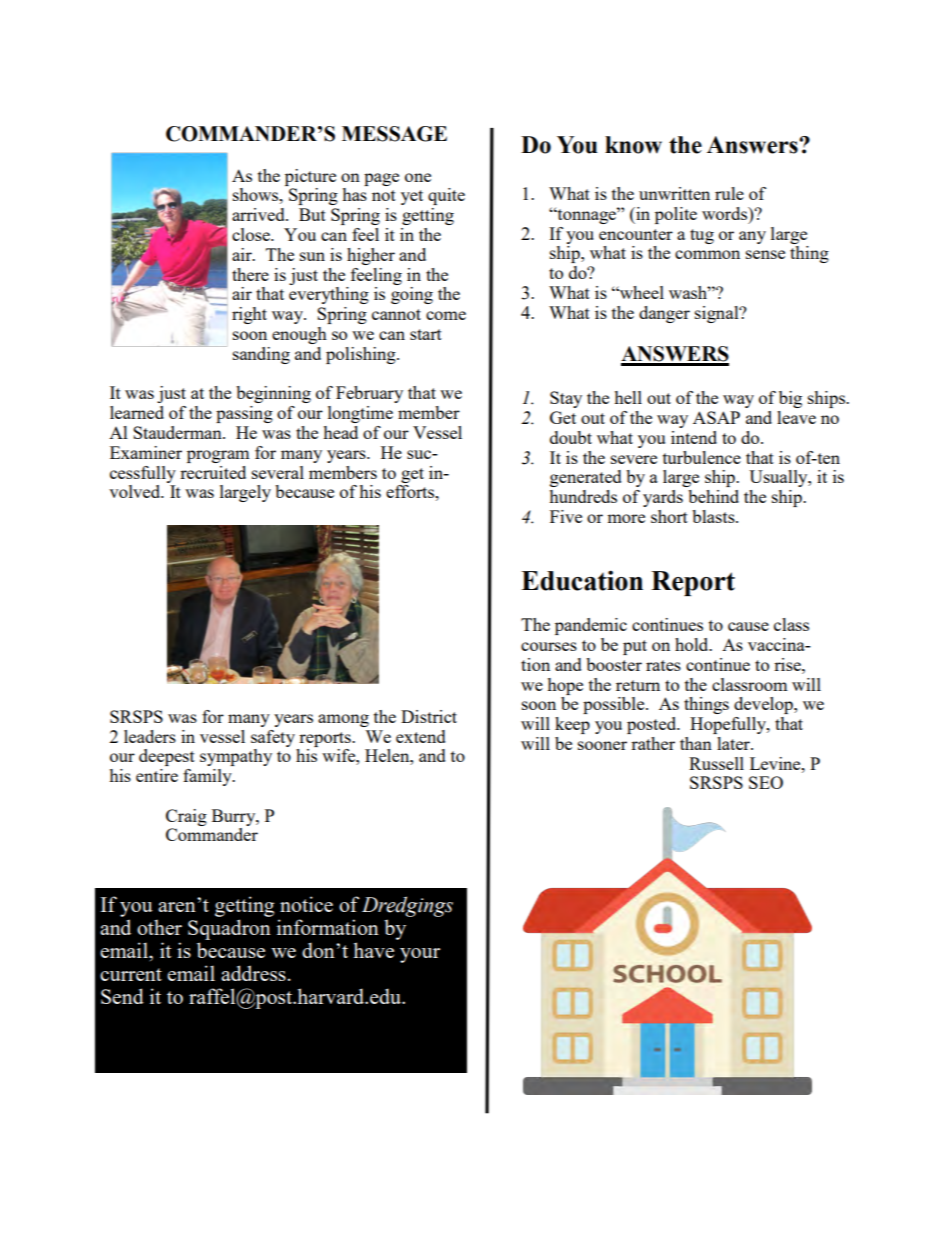  I want to click on quite, so click(446, 196).
